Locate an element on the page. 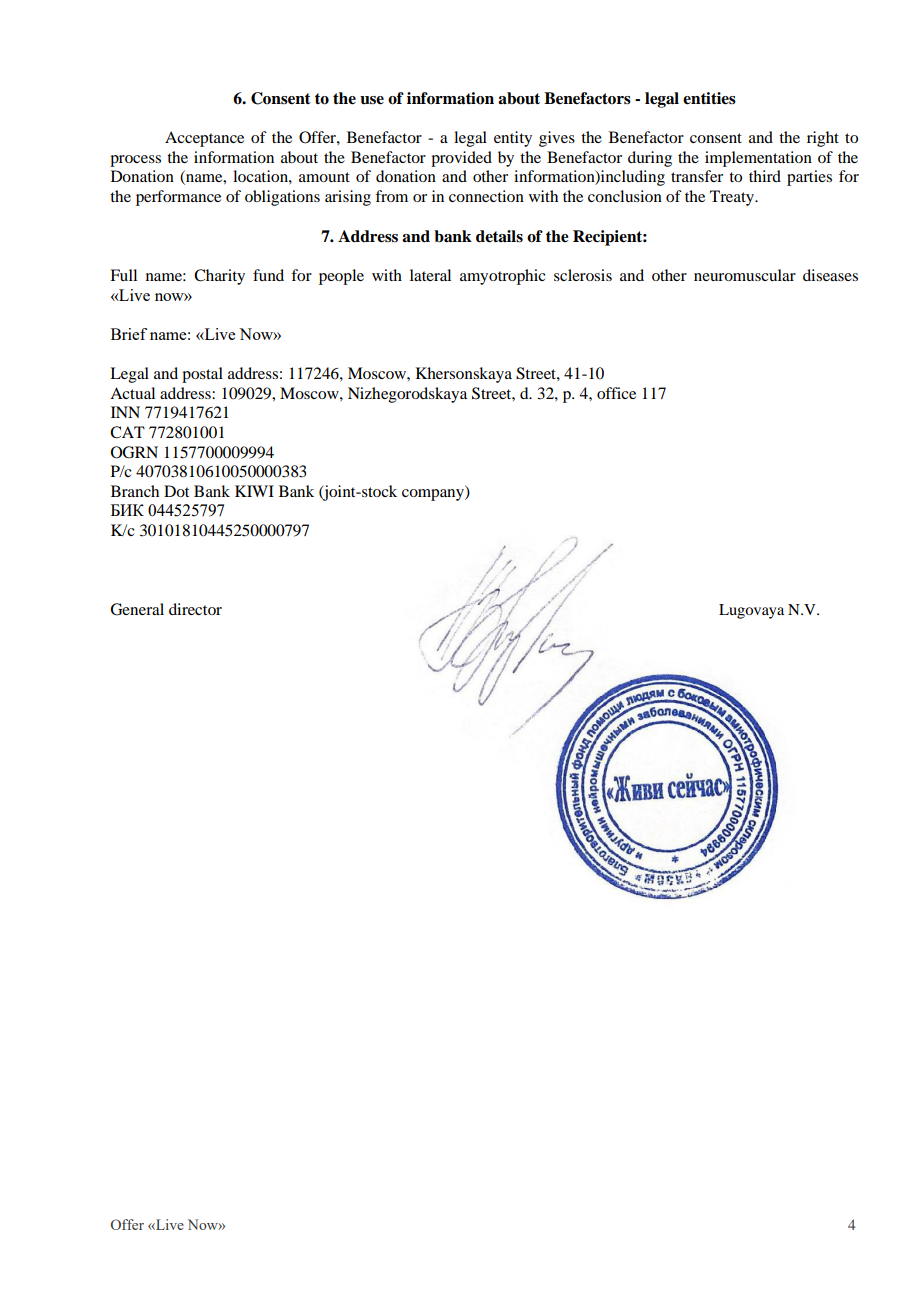  entity is located at coordinates (513, 139).
